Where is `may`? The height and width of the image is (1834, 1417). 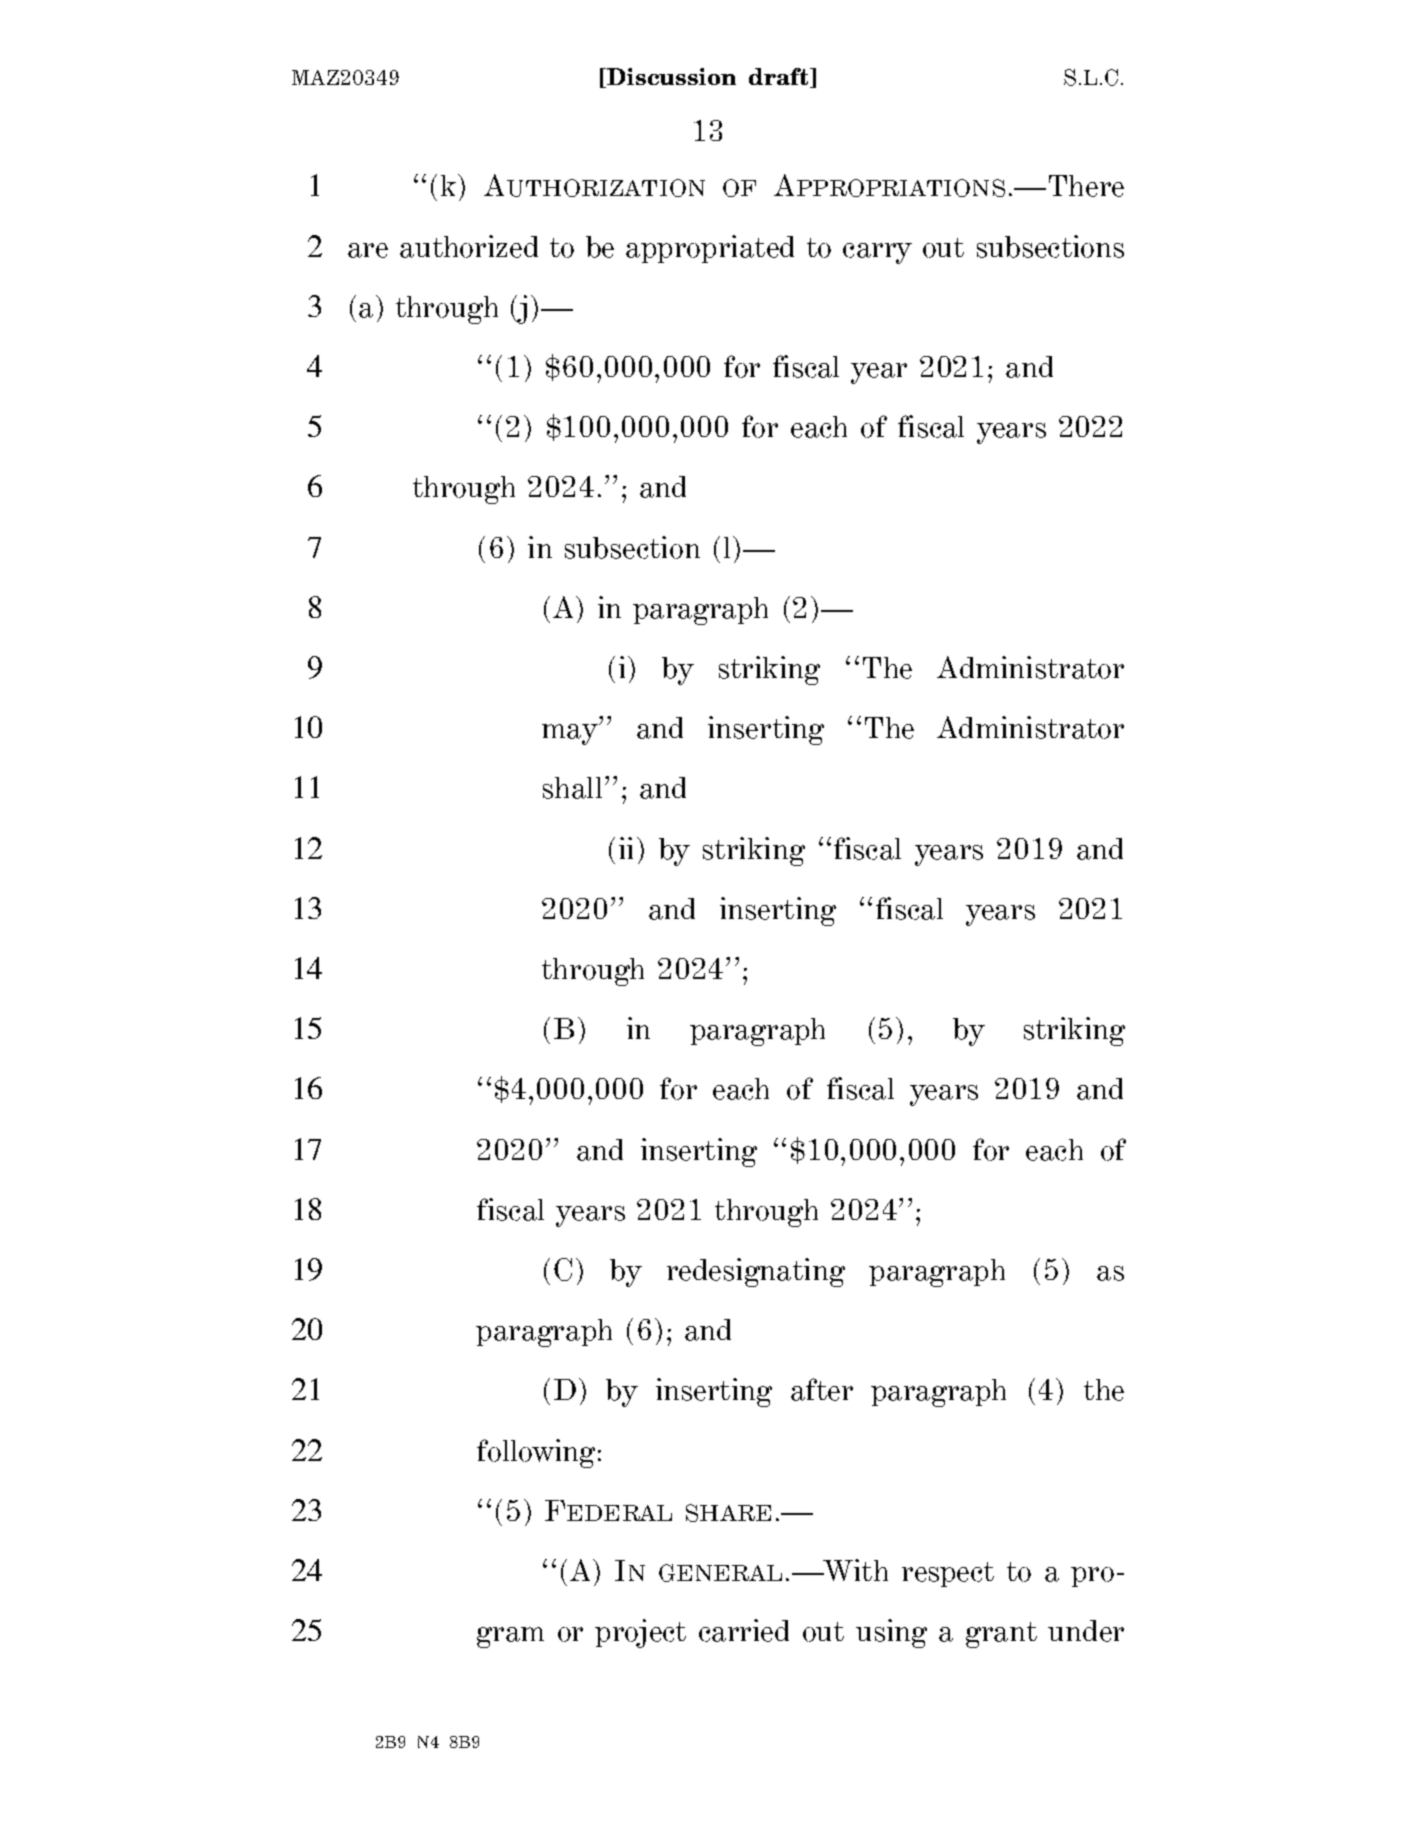 may is located at coordinates (571, 734).
